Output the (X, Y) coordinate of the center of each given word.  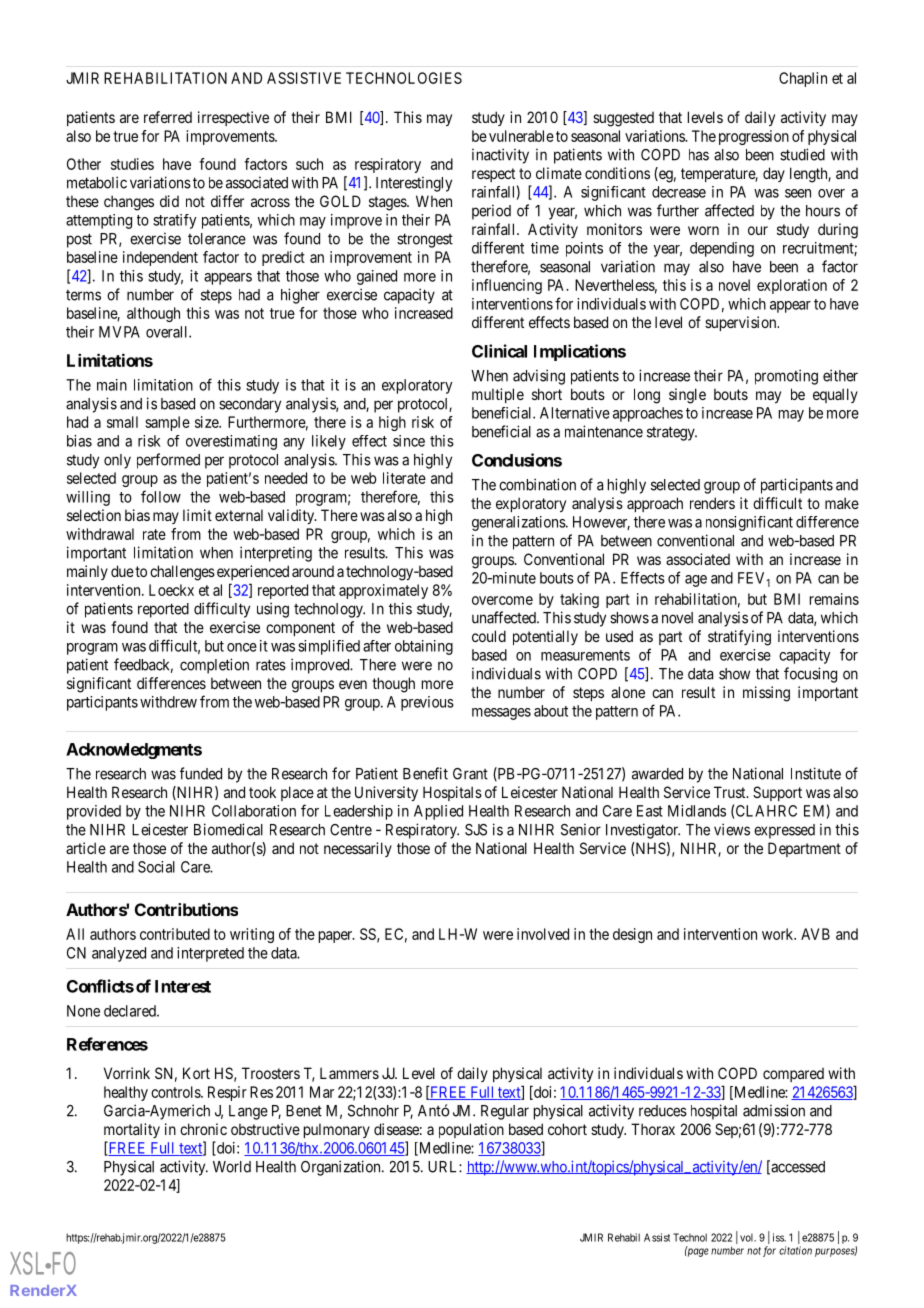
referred (168, 117)
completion (214, 666)
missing (766, 694)
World (232, 1167)
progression (754, 137)
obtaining (424, 647)
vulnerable (521, 136)
